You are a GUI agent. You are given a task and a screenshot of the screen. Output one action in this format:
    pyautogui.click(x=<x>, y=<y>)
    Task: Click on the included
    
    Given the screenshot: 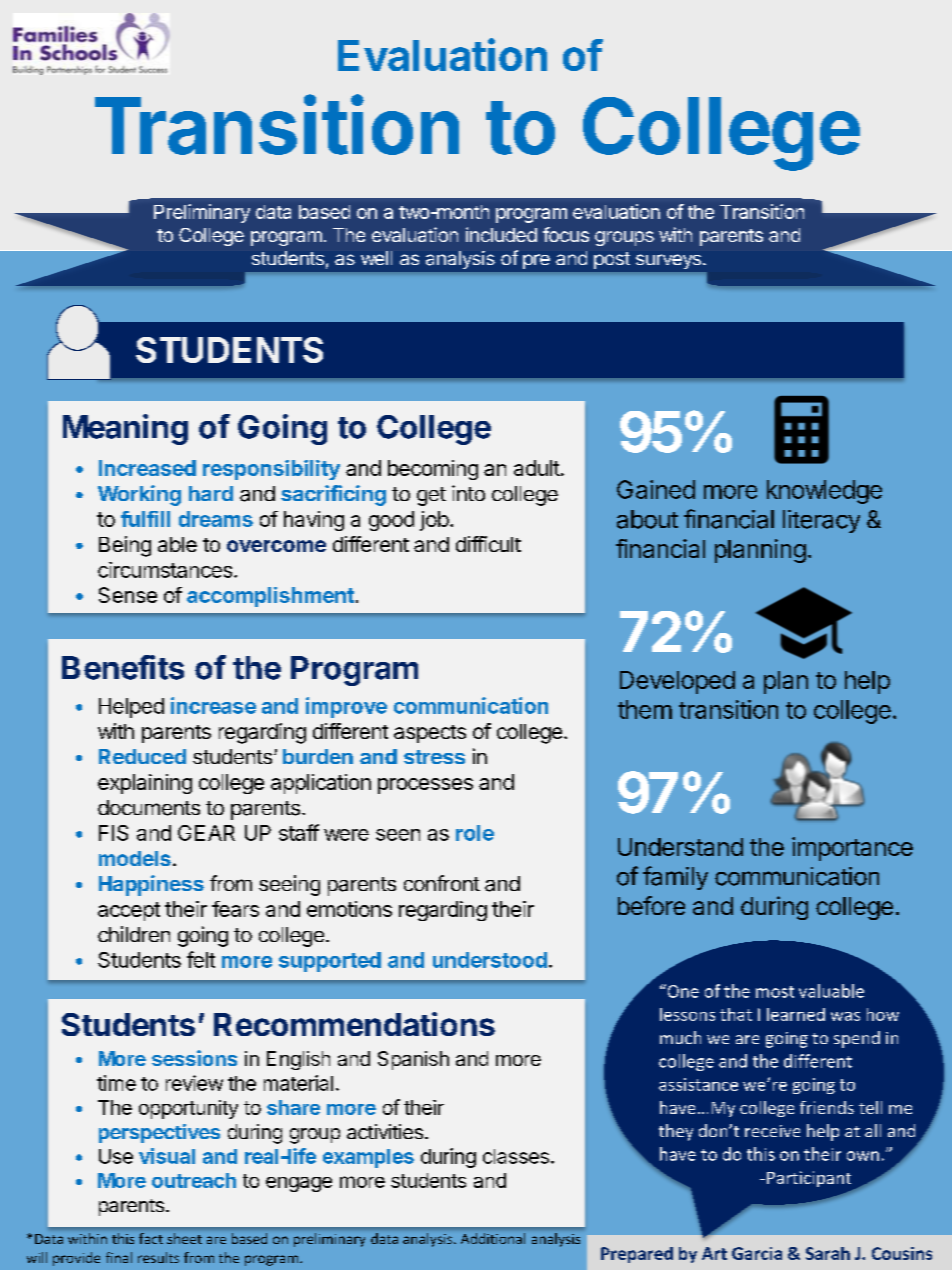 What is the action you would take?
    pyautogui.click(x=501, y=234)
